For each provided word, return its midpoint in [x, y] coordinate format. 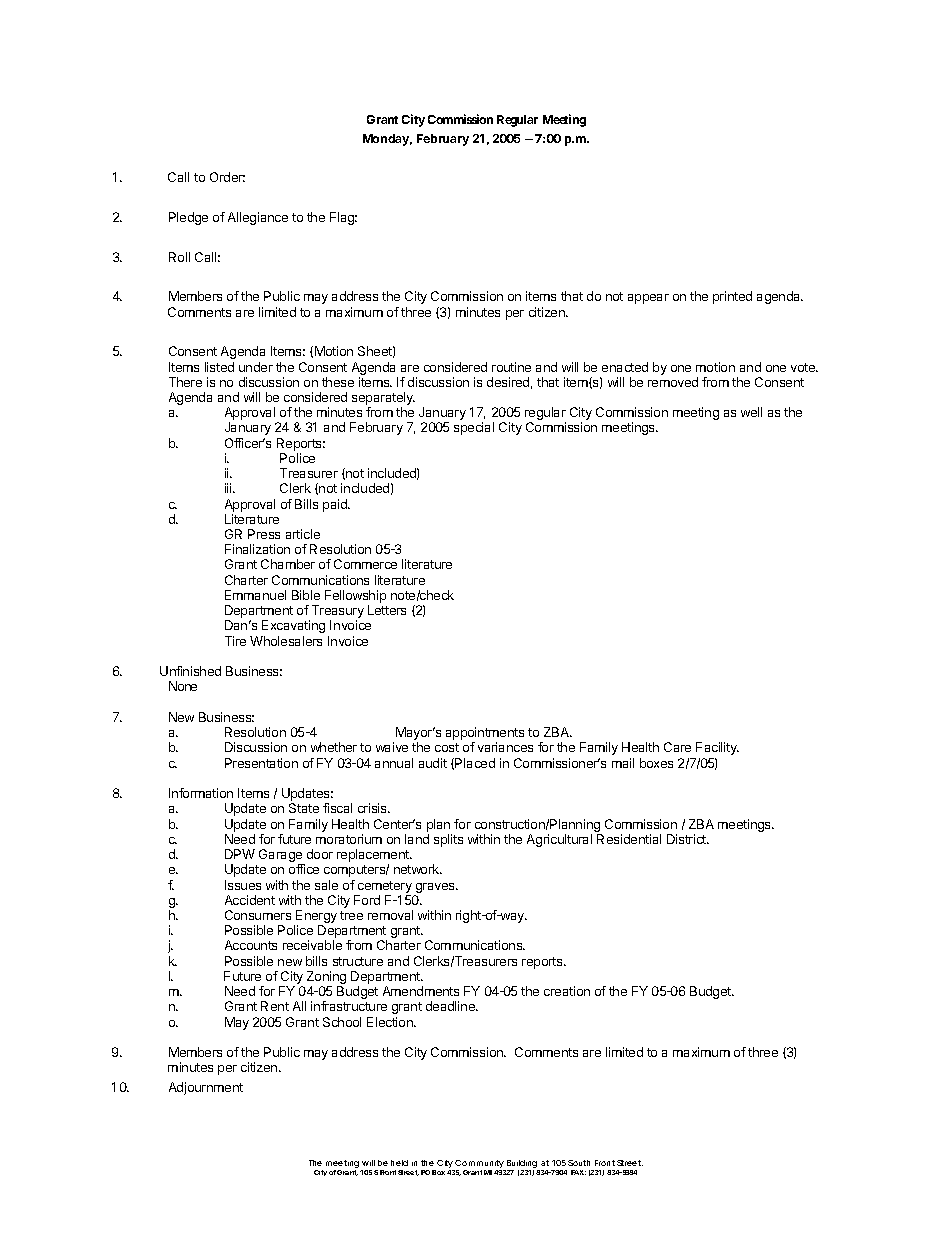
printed [732, 297]
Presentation [261, 763]
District [688, 839]
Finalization [257, 549]
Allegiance [258, 218]
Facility [717, 748]
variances [505, 747]
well [751, 412]
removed [673, 382]
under [256, 367]
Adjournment [206, 1088]
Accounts [251, 945]
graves [436, 888]
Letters [387, 610]
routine [511, 367]
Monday [387, 140]
